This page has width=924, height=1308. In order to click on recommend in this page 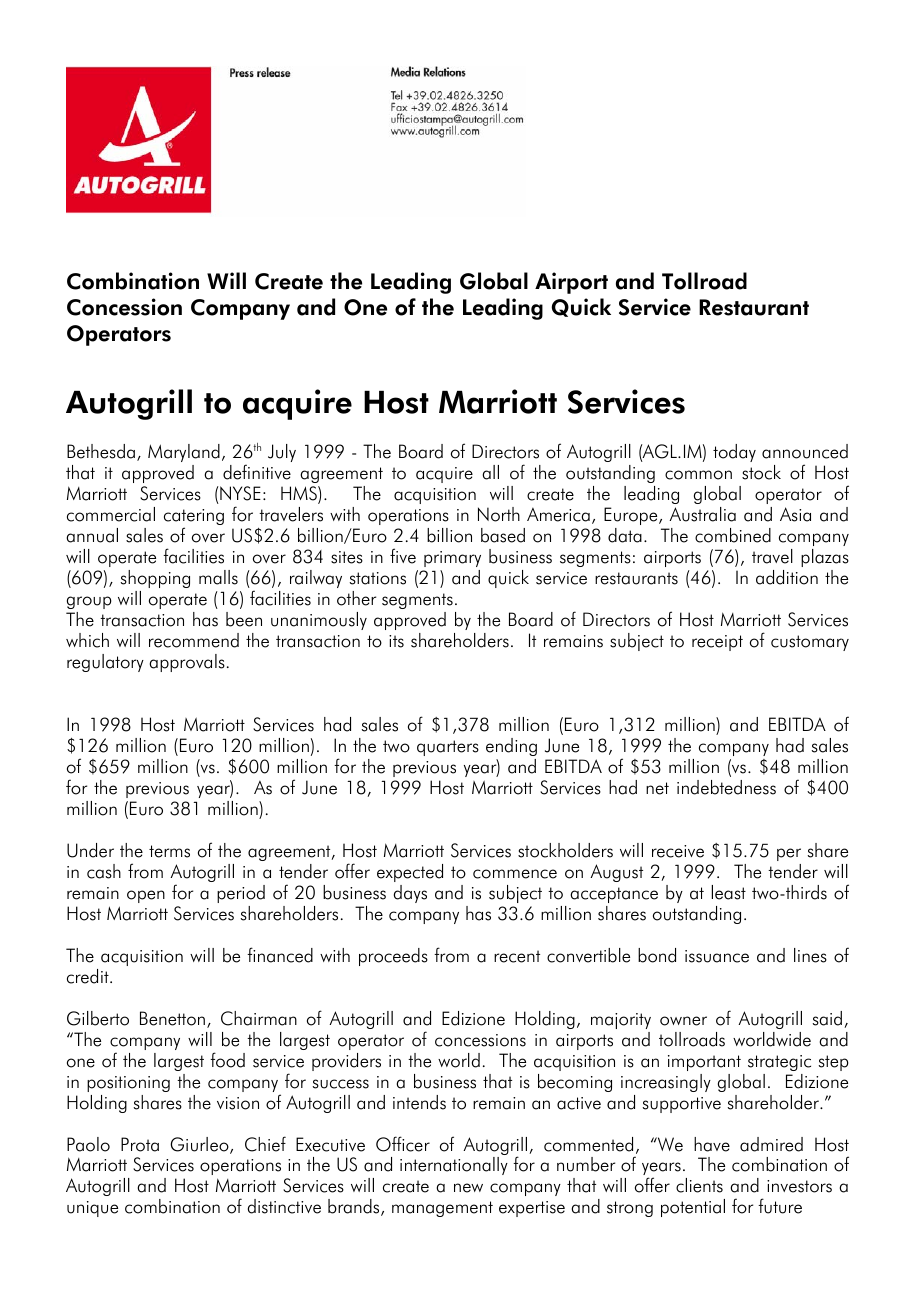, I will do `click(194, 640)`.
